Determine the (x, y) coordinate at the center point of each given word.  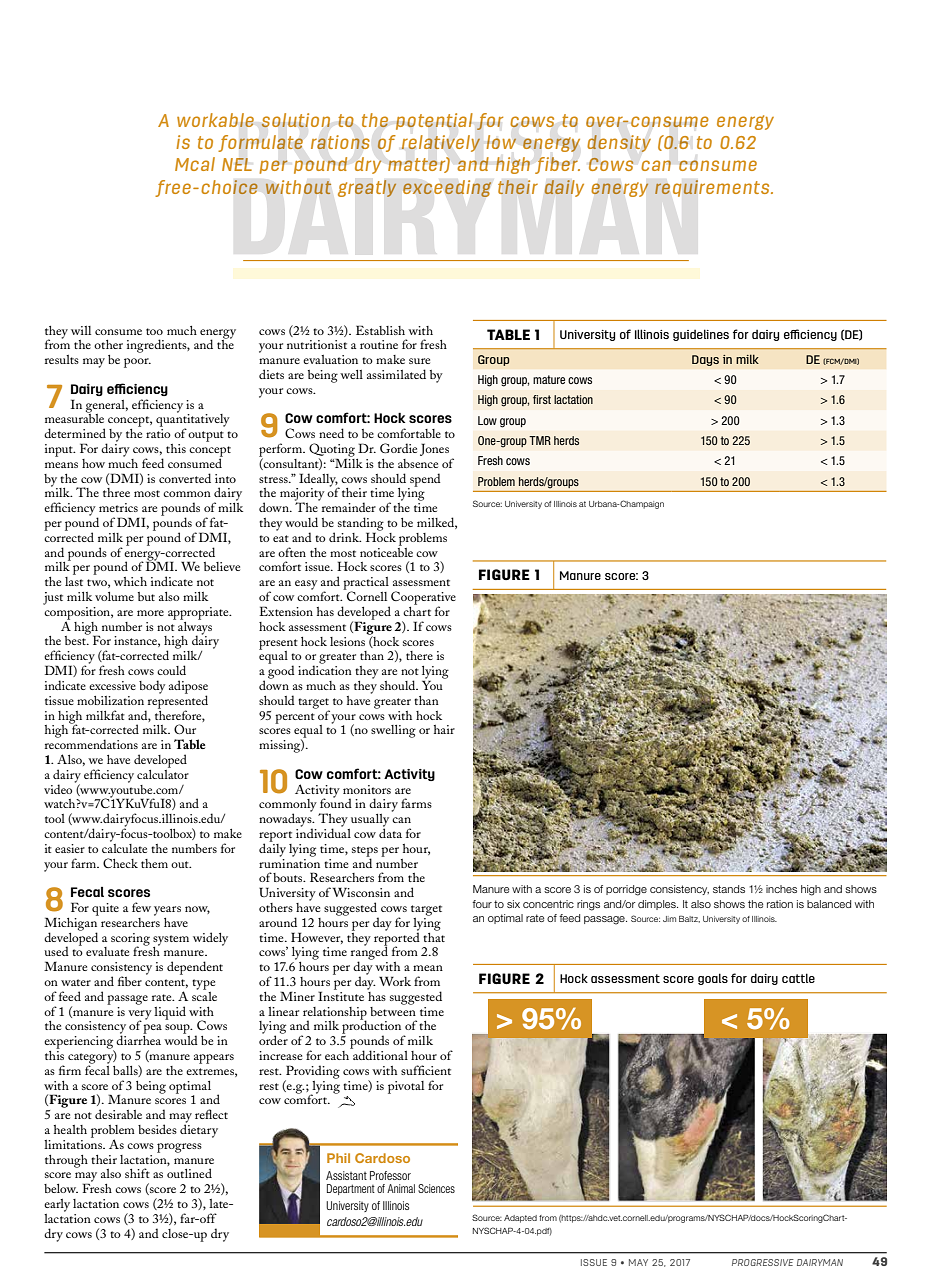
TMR (540, 440)
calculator (163, 773)
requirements (713, 188)
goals (713, 979)
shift (137, 1173)
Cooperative (422, 599)
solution (295, 120)
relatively (440, 143)
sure (419, 361)
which (130, 581)
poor (137, 363)
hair (444, 729)
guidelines (701, 335)
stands (729, 889)
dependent (195, 968)
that (434, 936)
